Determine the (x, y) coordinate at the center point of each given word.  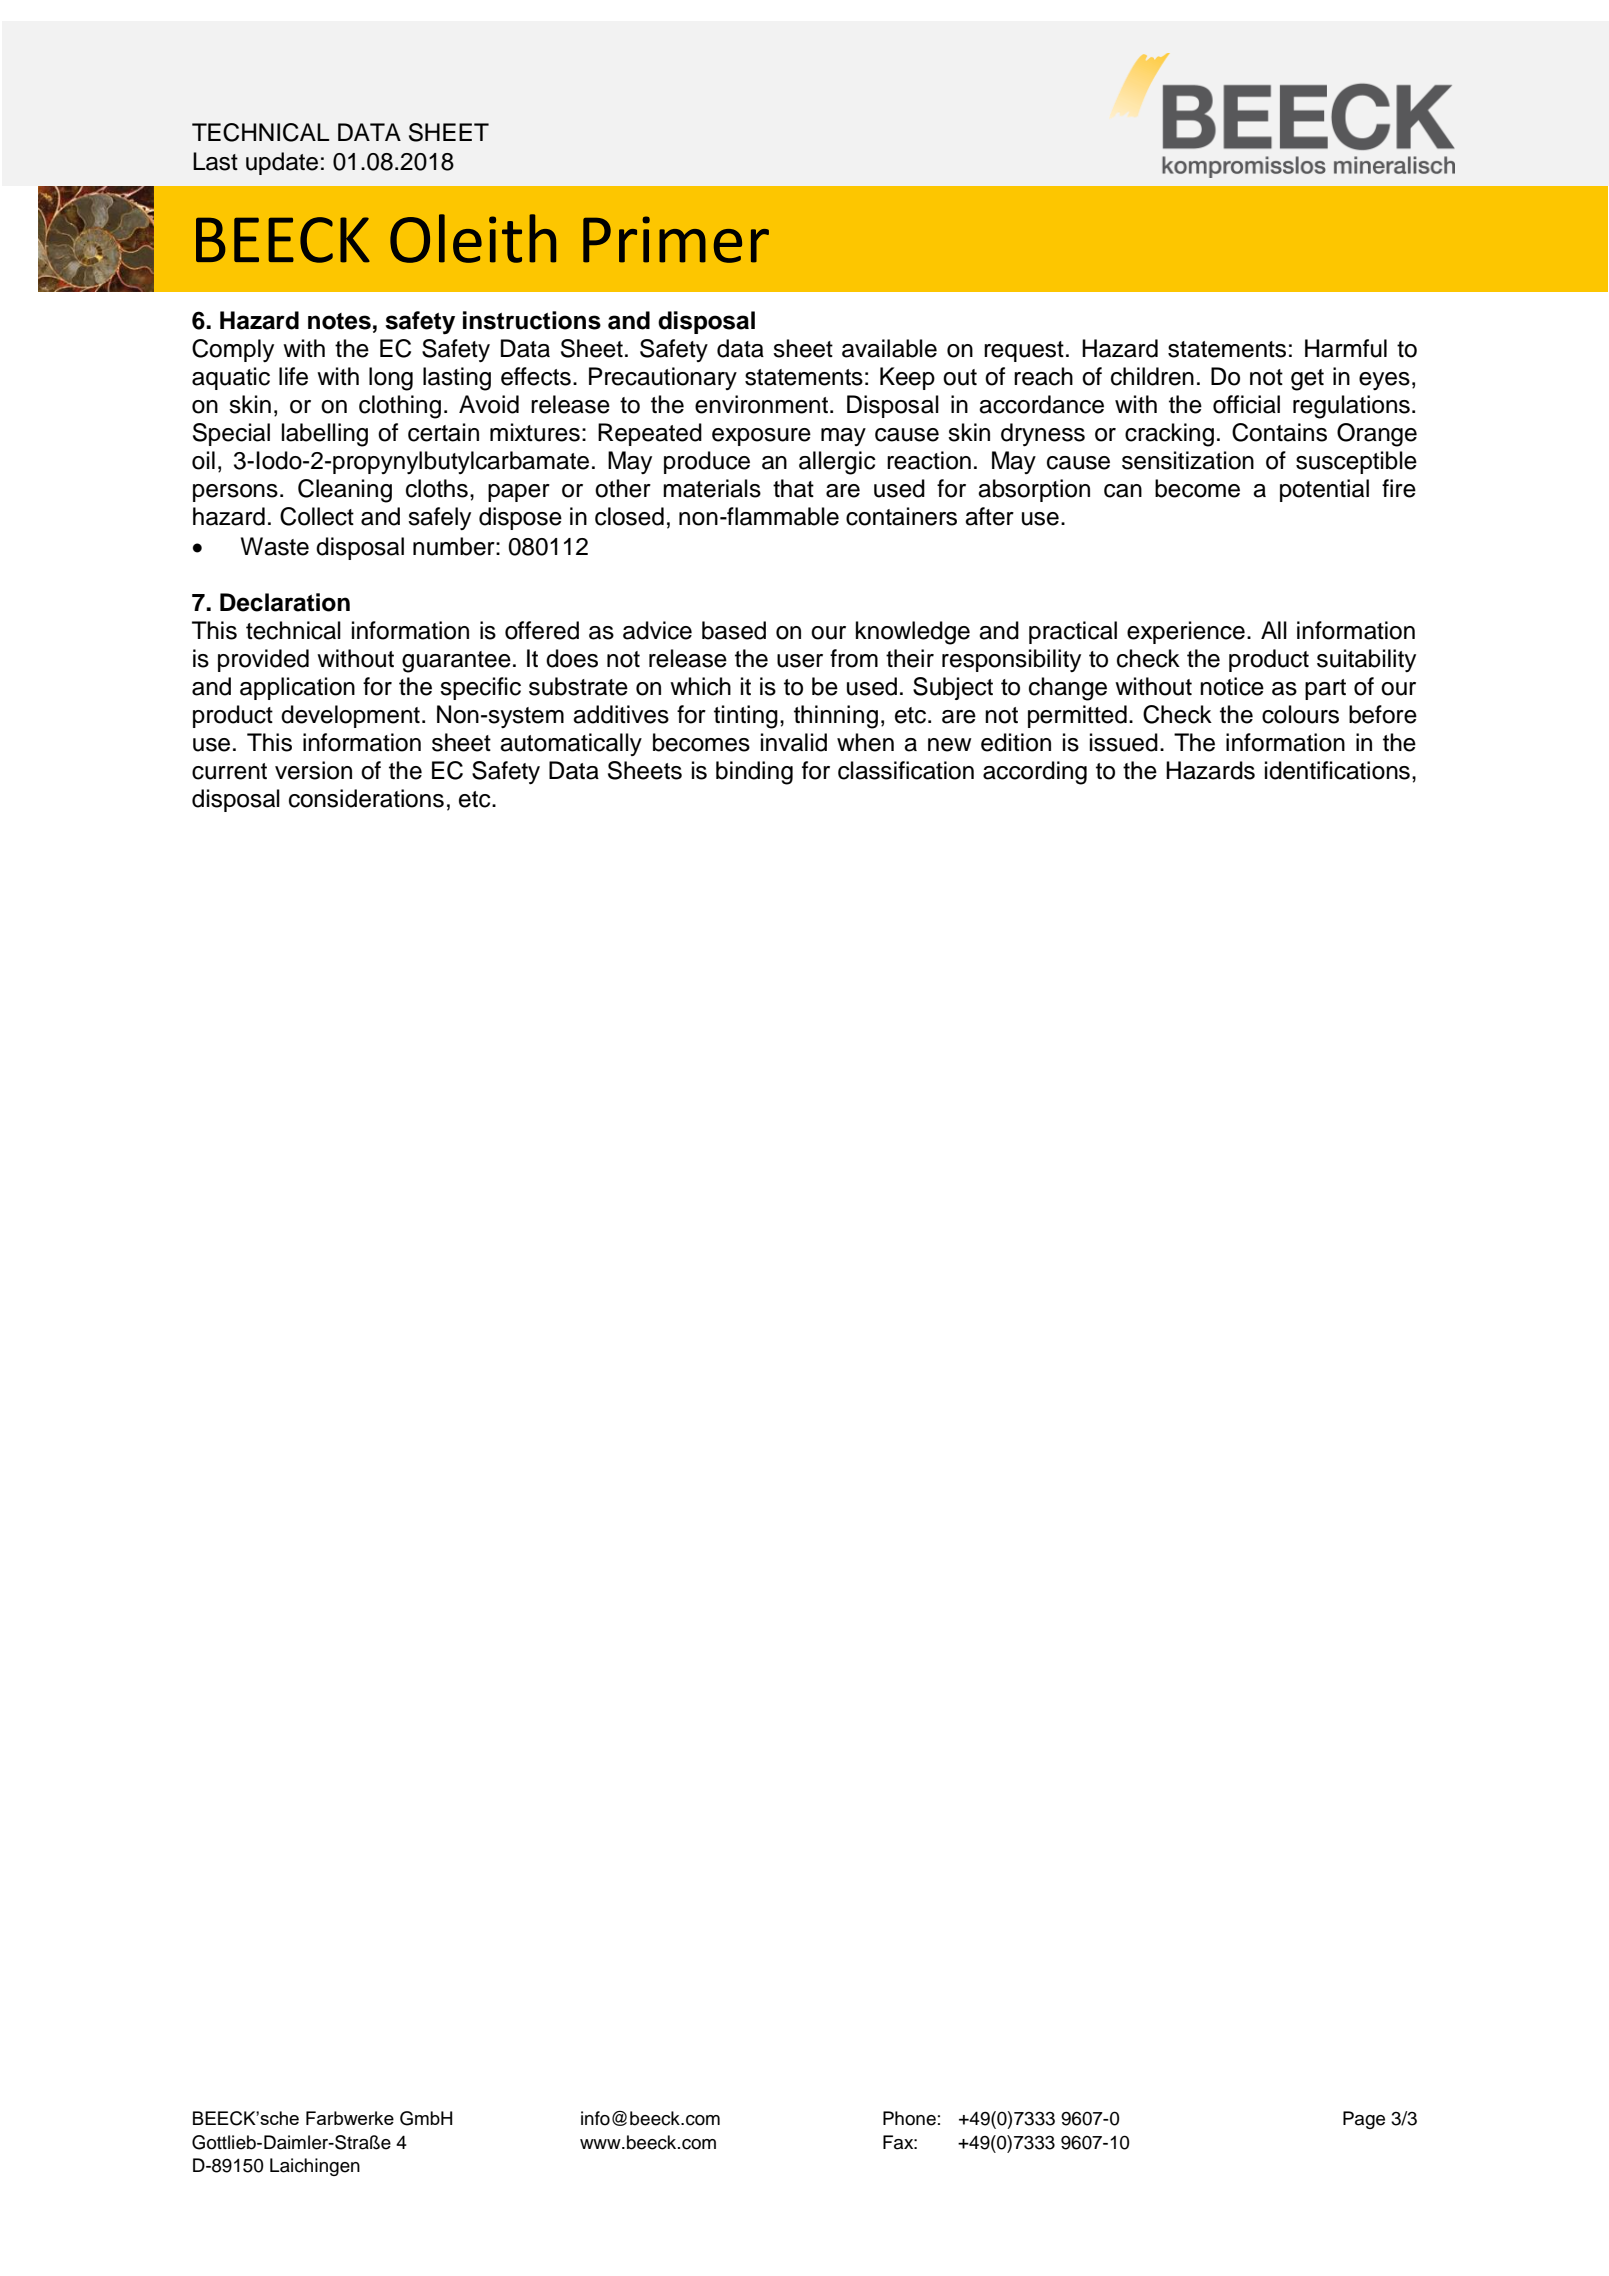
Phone (909, 2118)
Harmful (1346, 348)
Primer (676, 239)
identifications (1337, 770)
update (282, 163)
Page (1364, 2120)
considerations (366, 798)
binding (754, 773)
